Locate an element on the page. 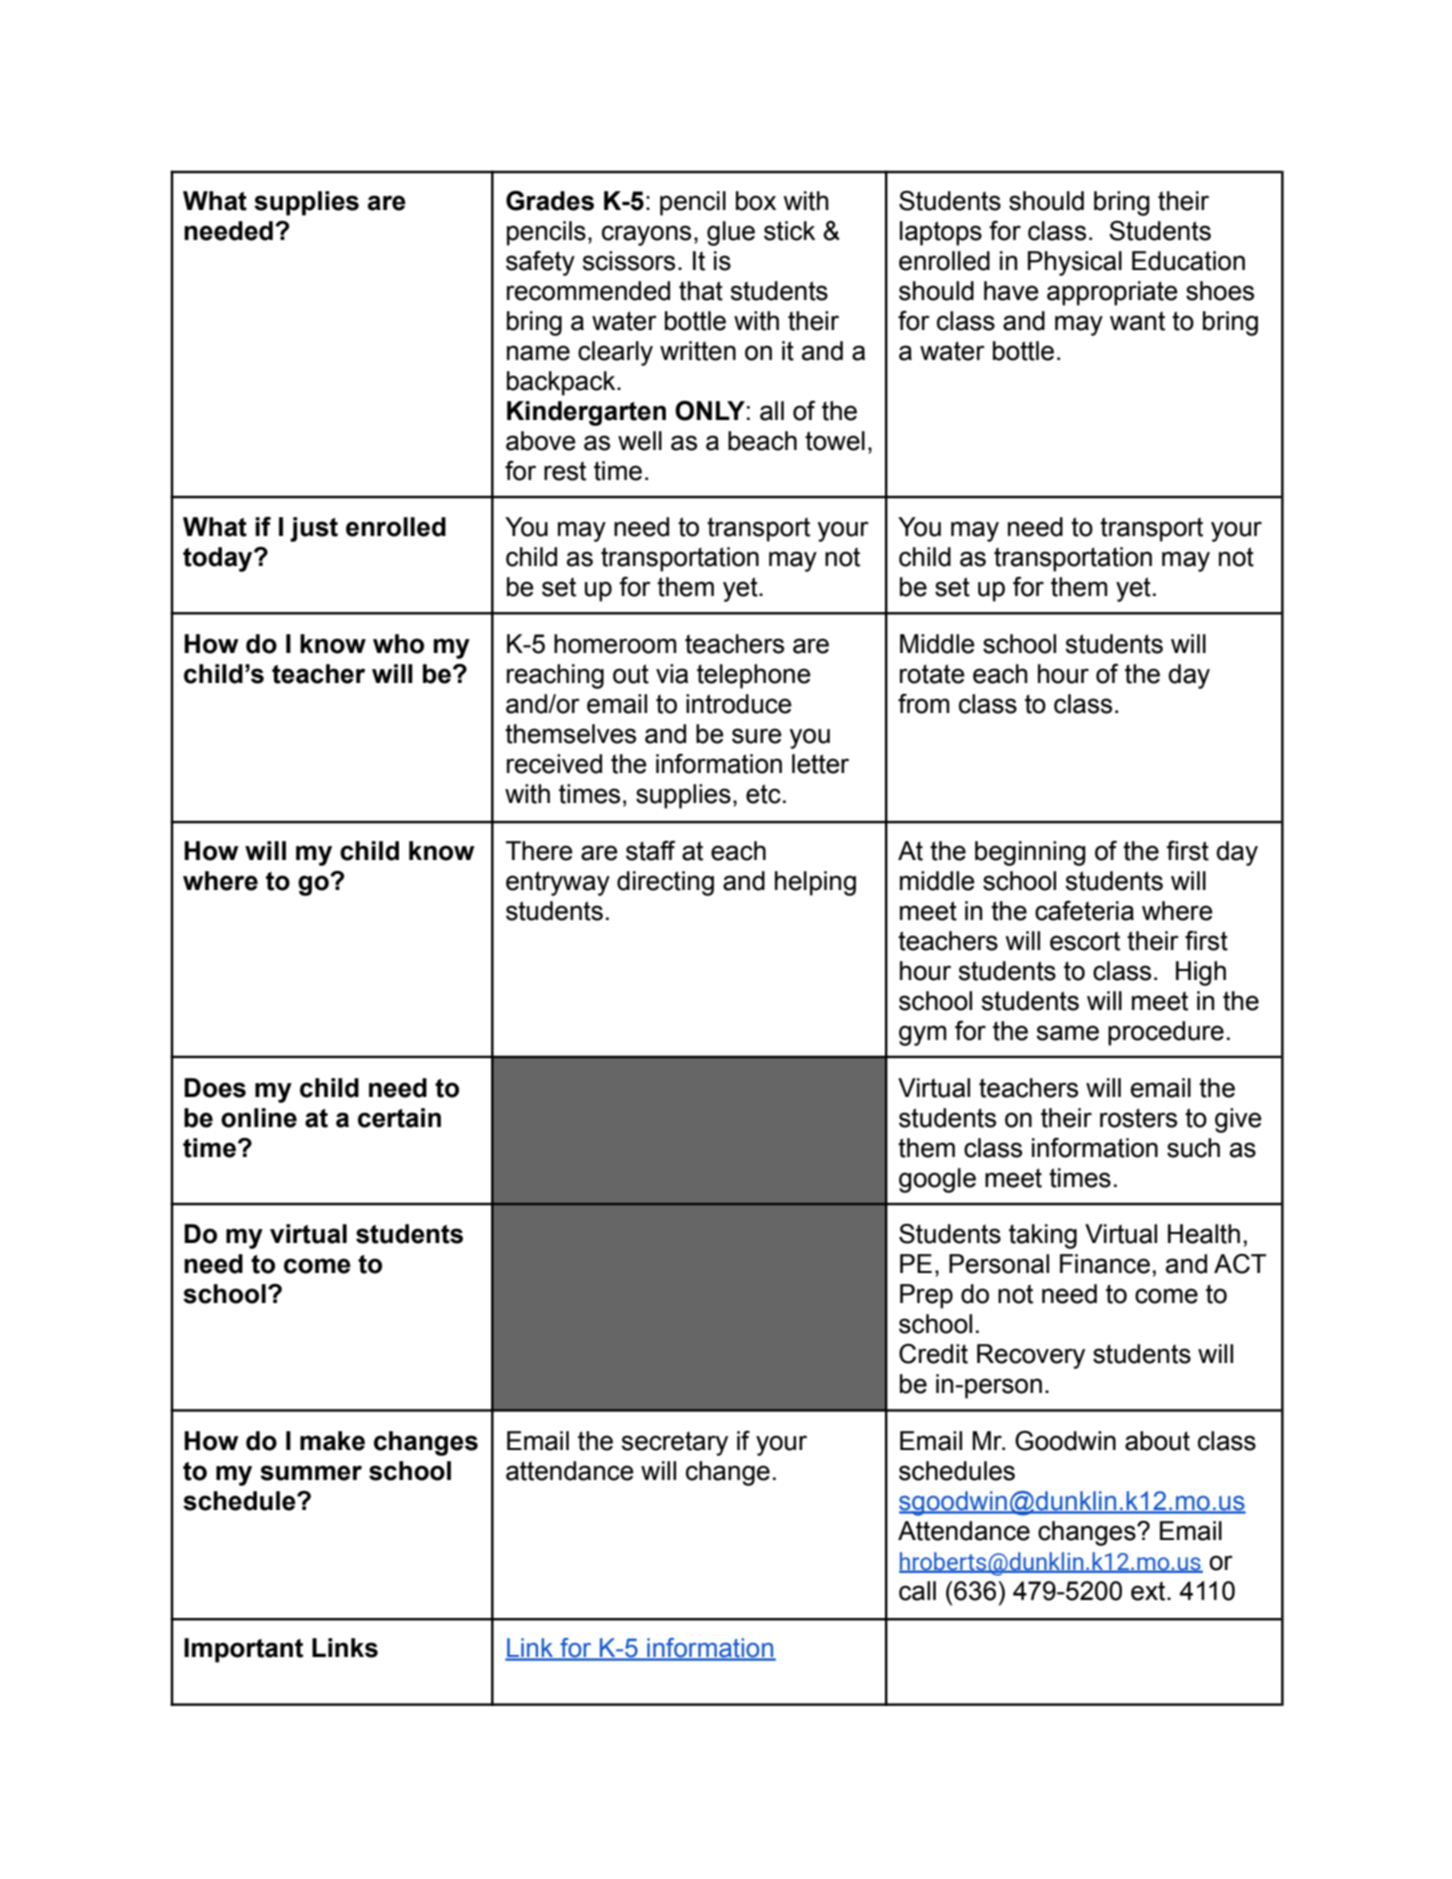  directing is located at coordinates (665, 883).
